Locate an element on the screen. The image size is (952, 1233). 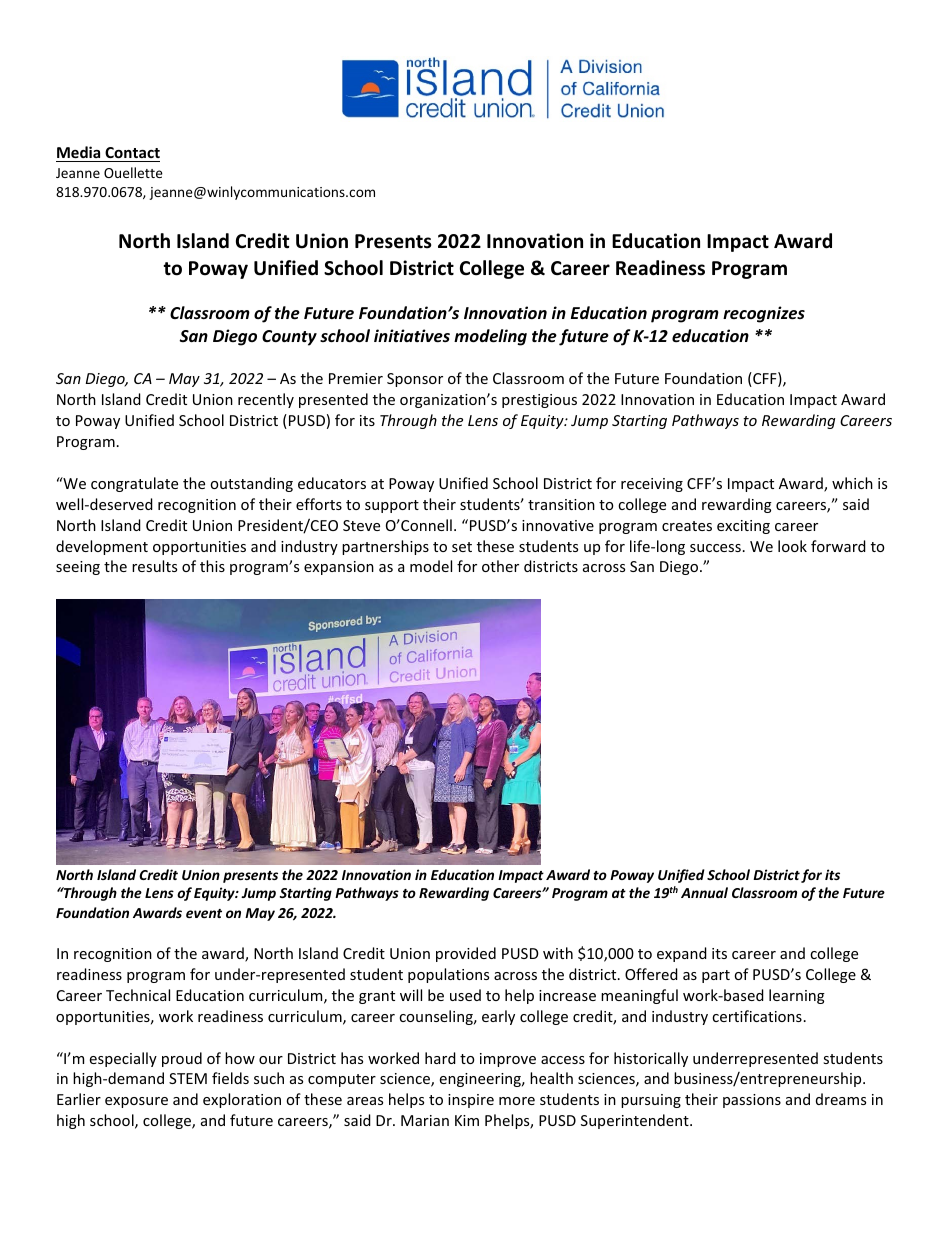
Sponsor is located at coordinates (415, 380).
